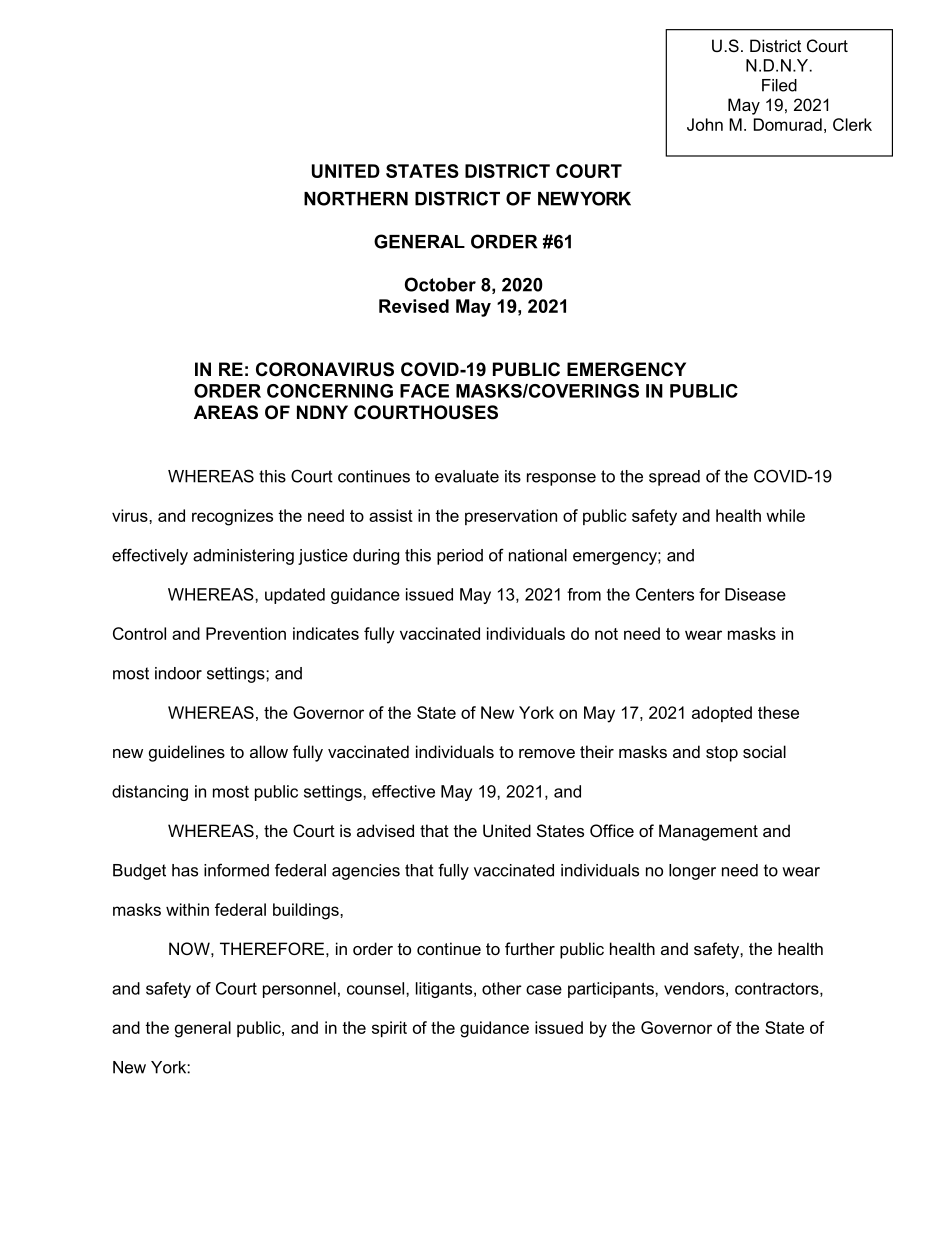  I want to click on personnel, so click(299, 990).
